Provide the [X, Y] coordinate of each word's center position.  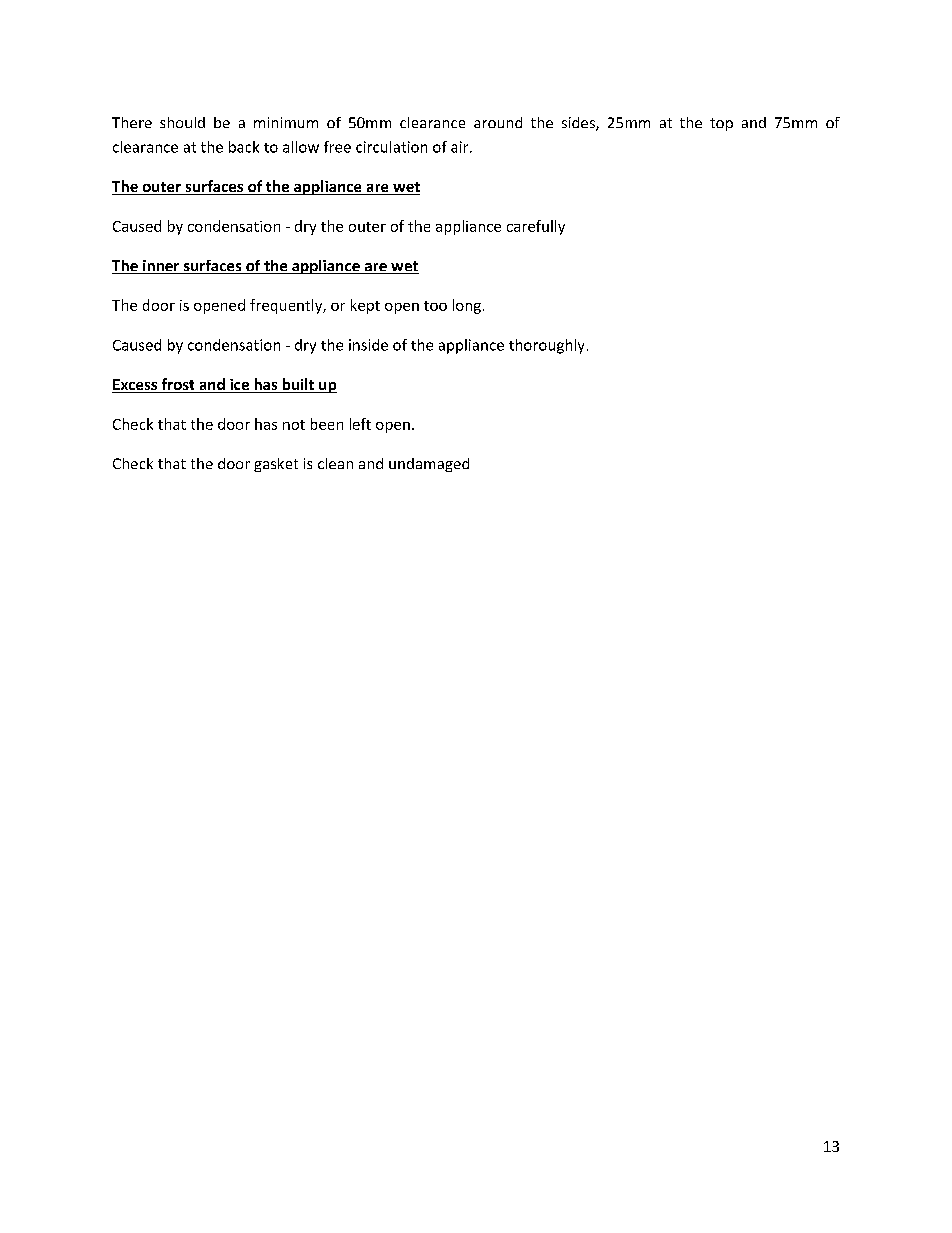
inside [368, 345]
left [360, 424]
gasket [276, 465]
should [182, 122]
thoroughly [546, 346]
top [721, 124]
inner [161, 267]
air [461, 147]
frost [178, 385]
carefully [536, 227]
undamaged [429, 465]
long [467, 306]
